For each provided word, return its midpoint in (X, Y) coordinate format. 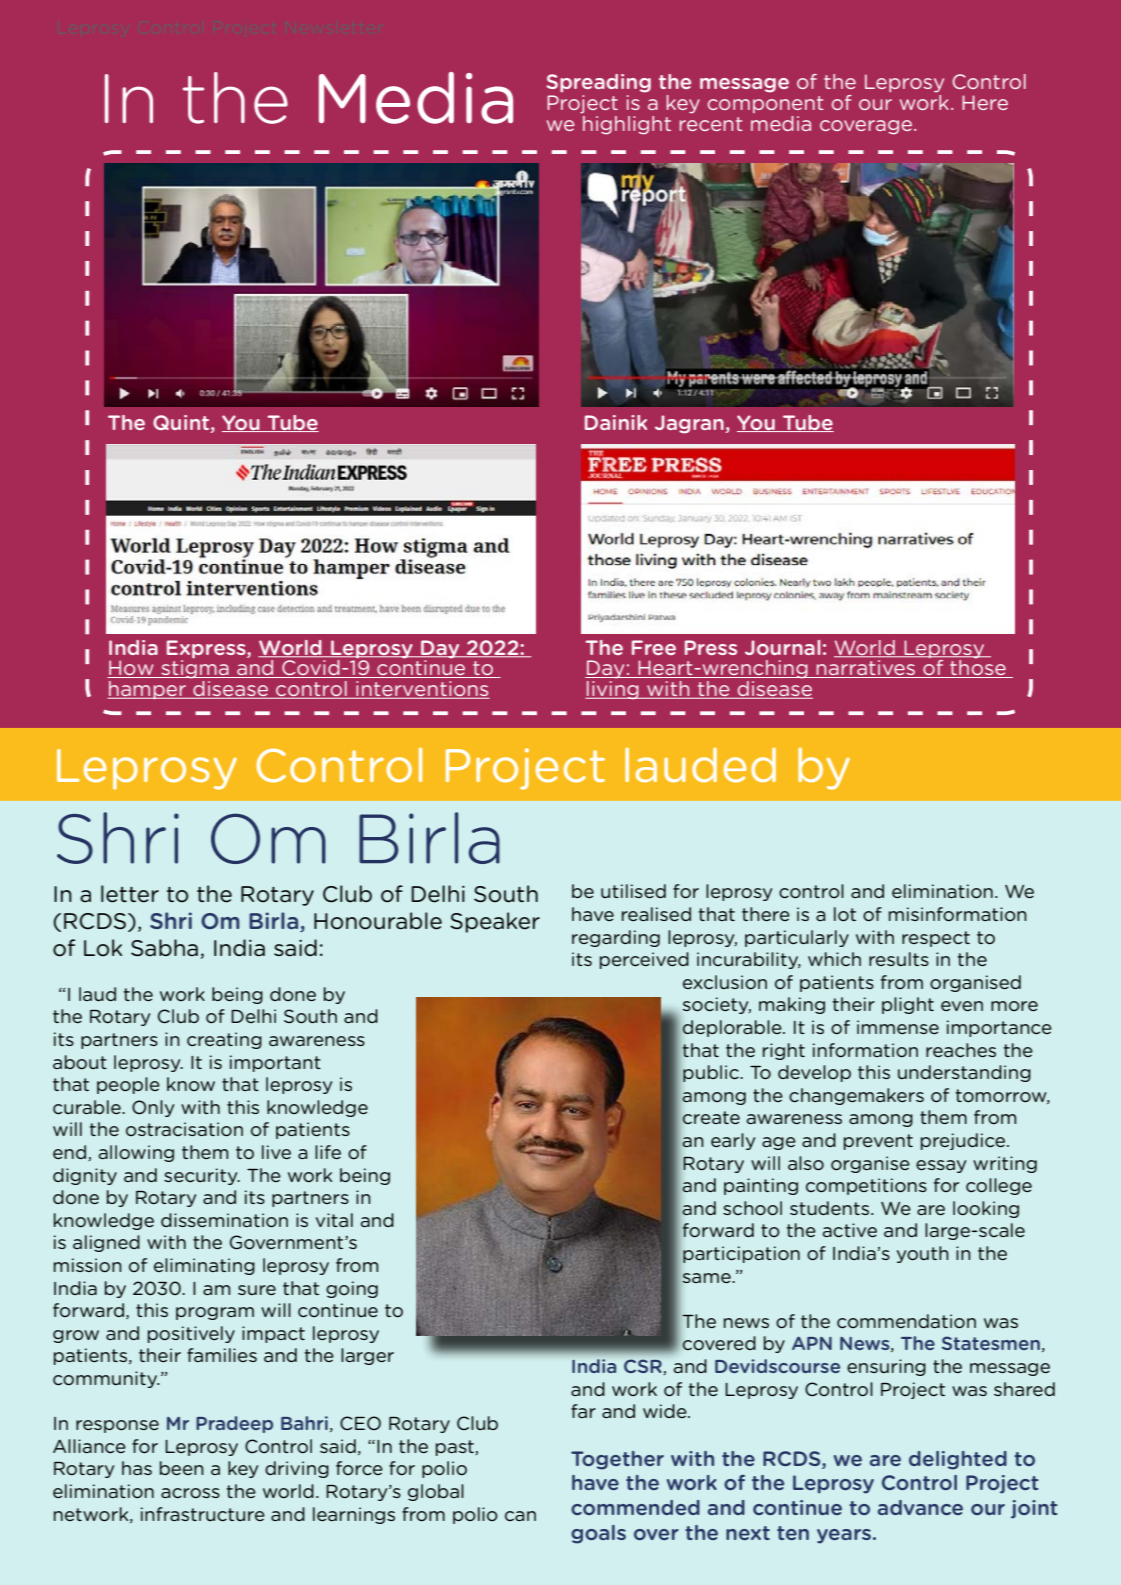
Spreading (598, 83)
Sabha (164, 948)
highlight (626, 124)
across (190, 1493)
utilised (633, 891)
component (766, 104)
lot (845, 914)
